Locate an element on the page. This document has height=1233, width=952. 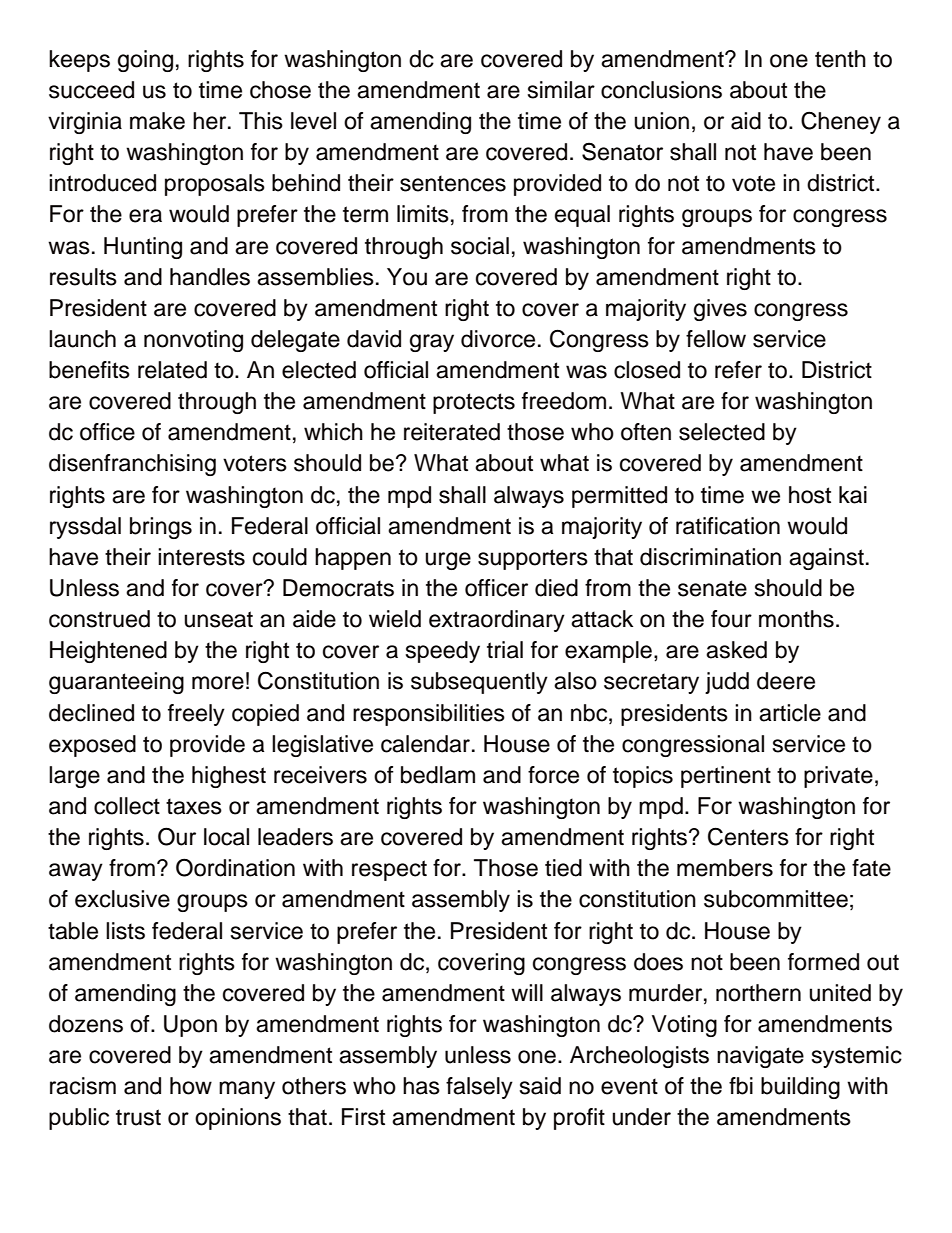
interests is located at coordinates (201, 557).
